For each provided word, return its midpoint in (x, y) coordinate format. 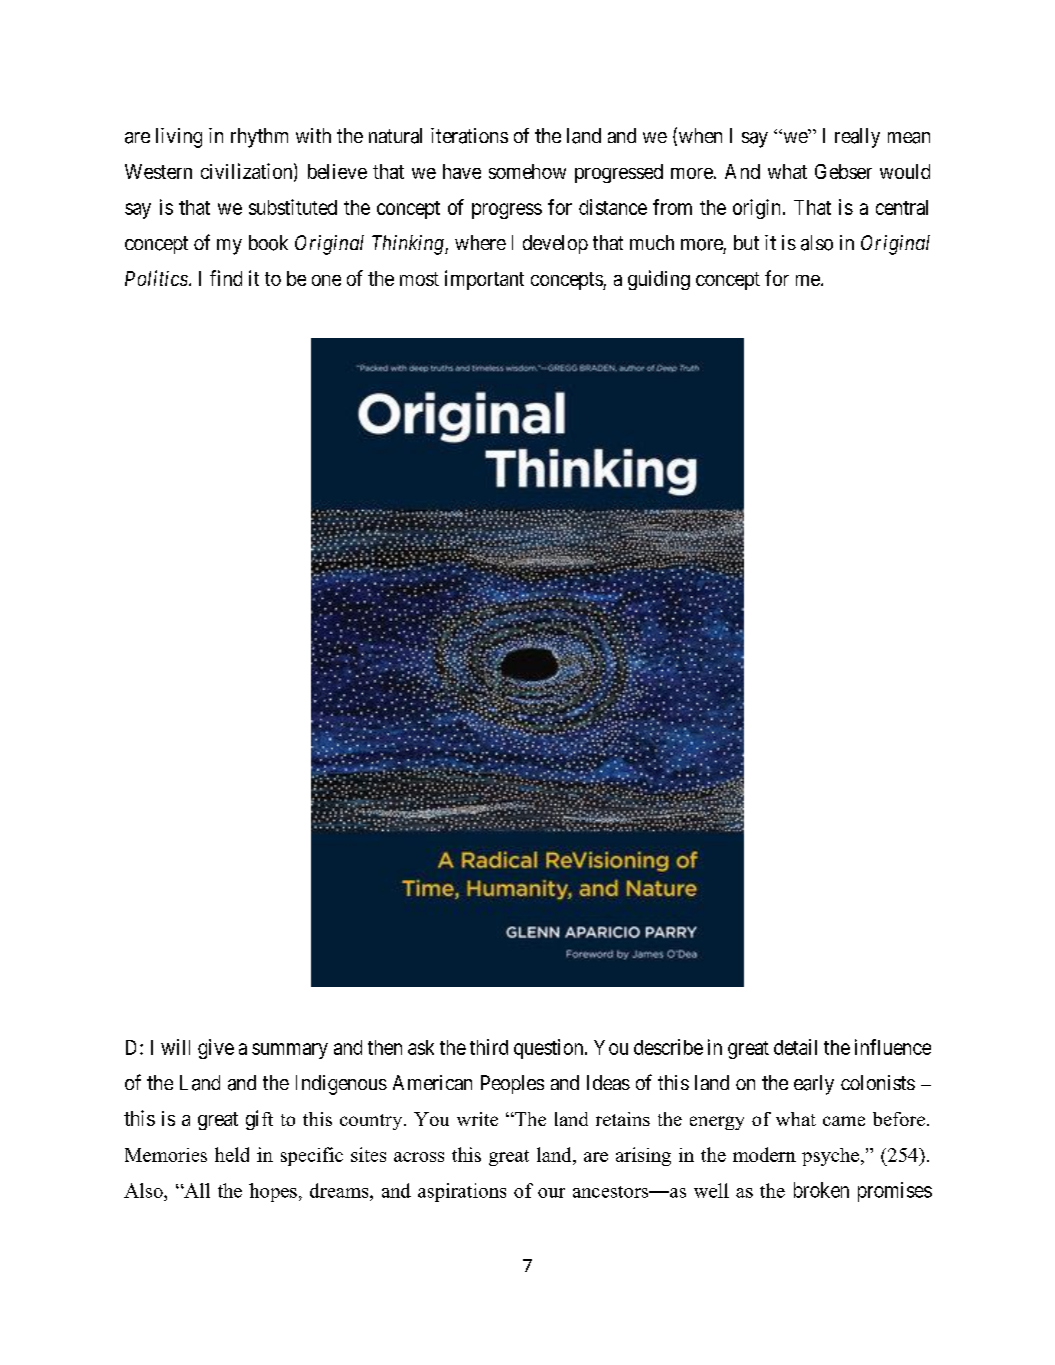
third (489, 1047)
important (484, 280)
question (550, 1049)
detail (795, 1047)
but (746, 242)
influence (893, 1047)
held (232, 1154)
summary (290, 1051)
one (326, 280)
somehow (527, 171)
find (226, 278)
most (419, 279)
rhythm (259, 138)
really (857, 138)
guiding (659, 280)
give (216, 1049)
